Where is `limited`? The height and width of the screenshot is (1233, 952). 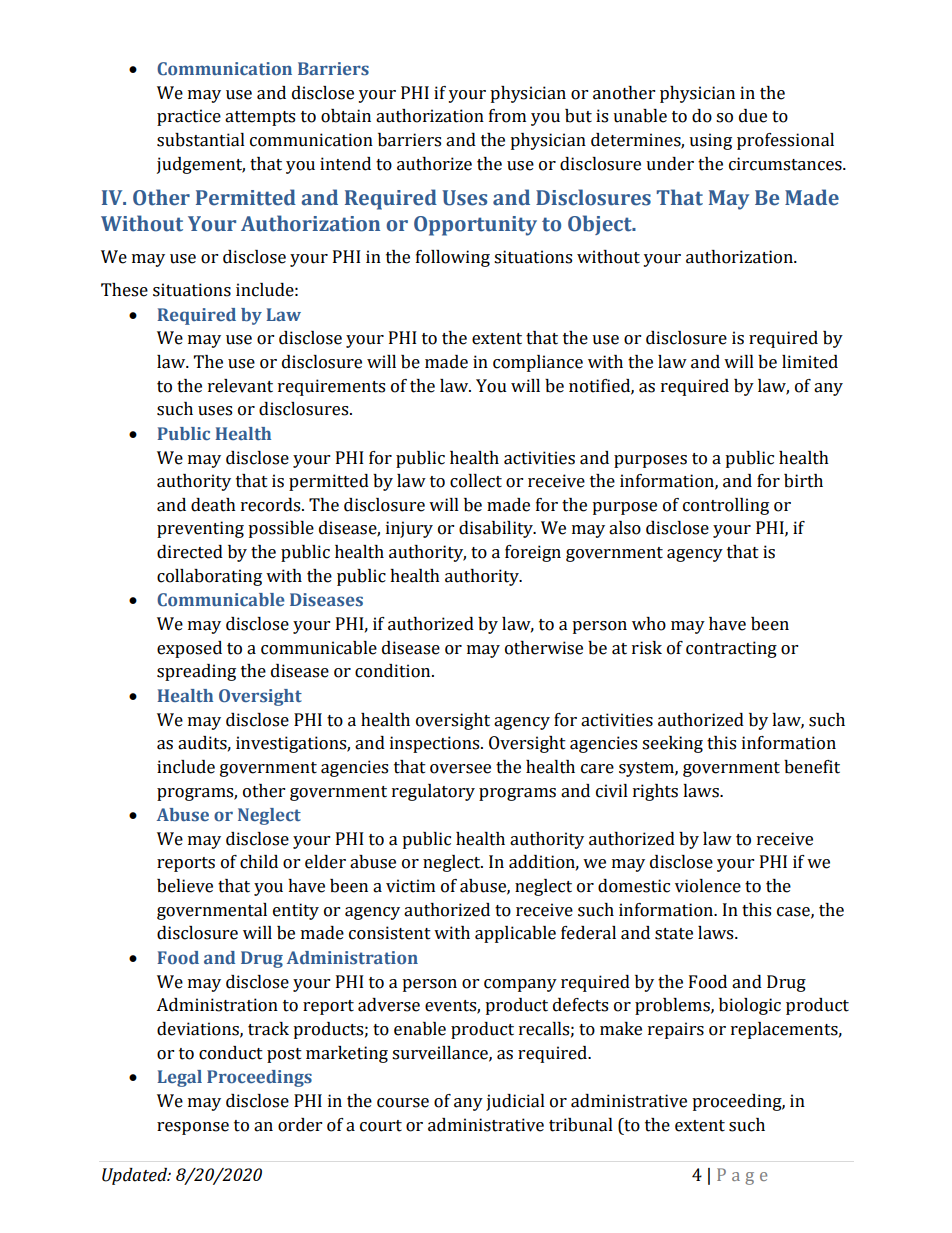 limited is located at coordinates (810, 362).
